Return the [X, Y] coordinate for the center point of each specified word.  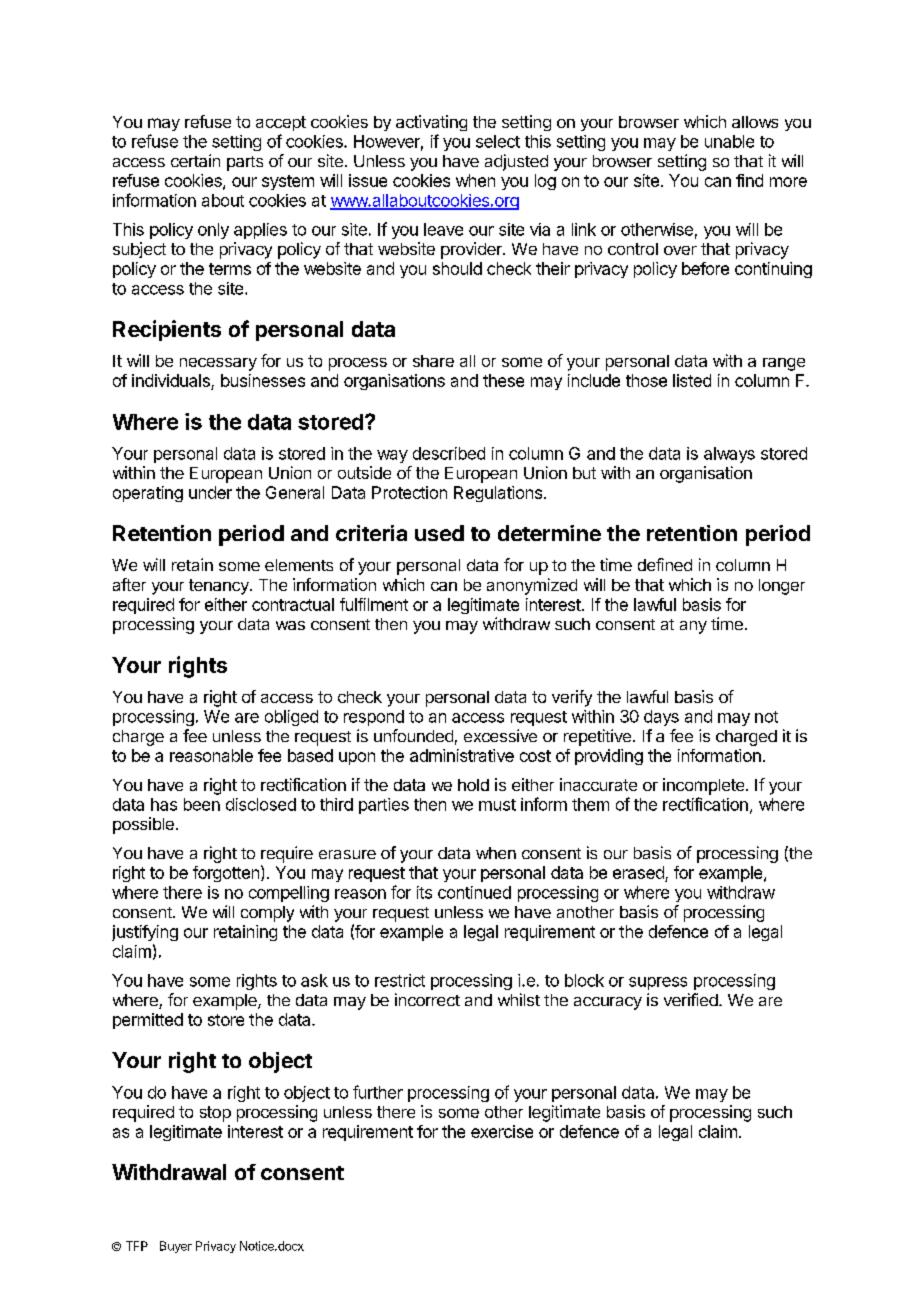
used [439, 533]
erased [639, 874]
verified [692, 999]
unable [729, 141]
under [210, 492]
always [729, 455]
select [498, 141]
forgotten [226, 874]
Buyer [176, 1247]
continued [474, 892]
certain [195, 160]
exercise [502, 1131]
